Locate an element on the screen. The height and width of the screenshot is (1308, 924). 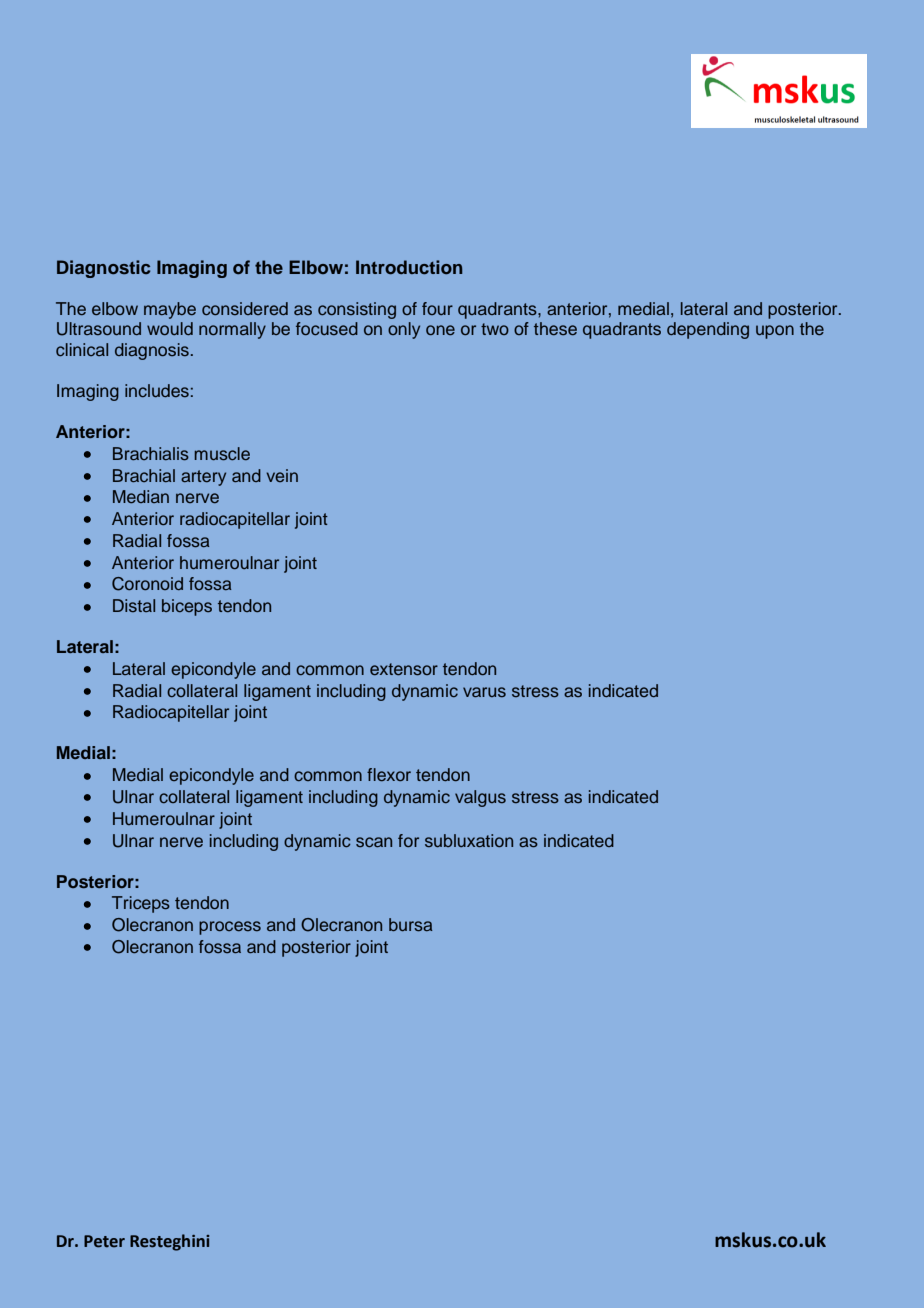
upon is located at coordinates (775, 332).
